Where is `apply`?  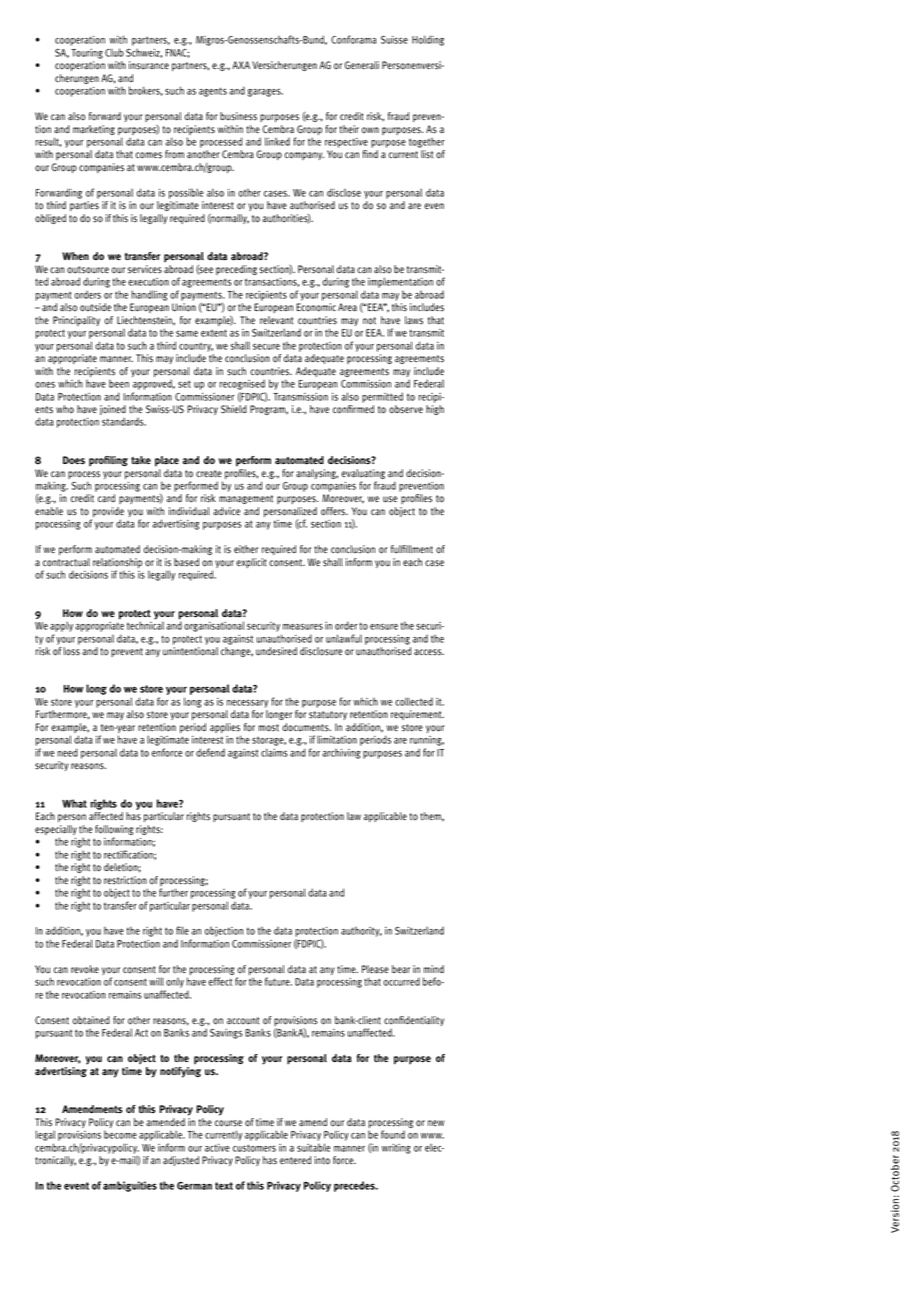 apply is located at coordinates (61, 628).
